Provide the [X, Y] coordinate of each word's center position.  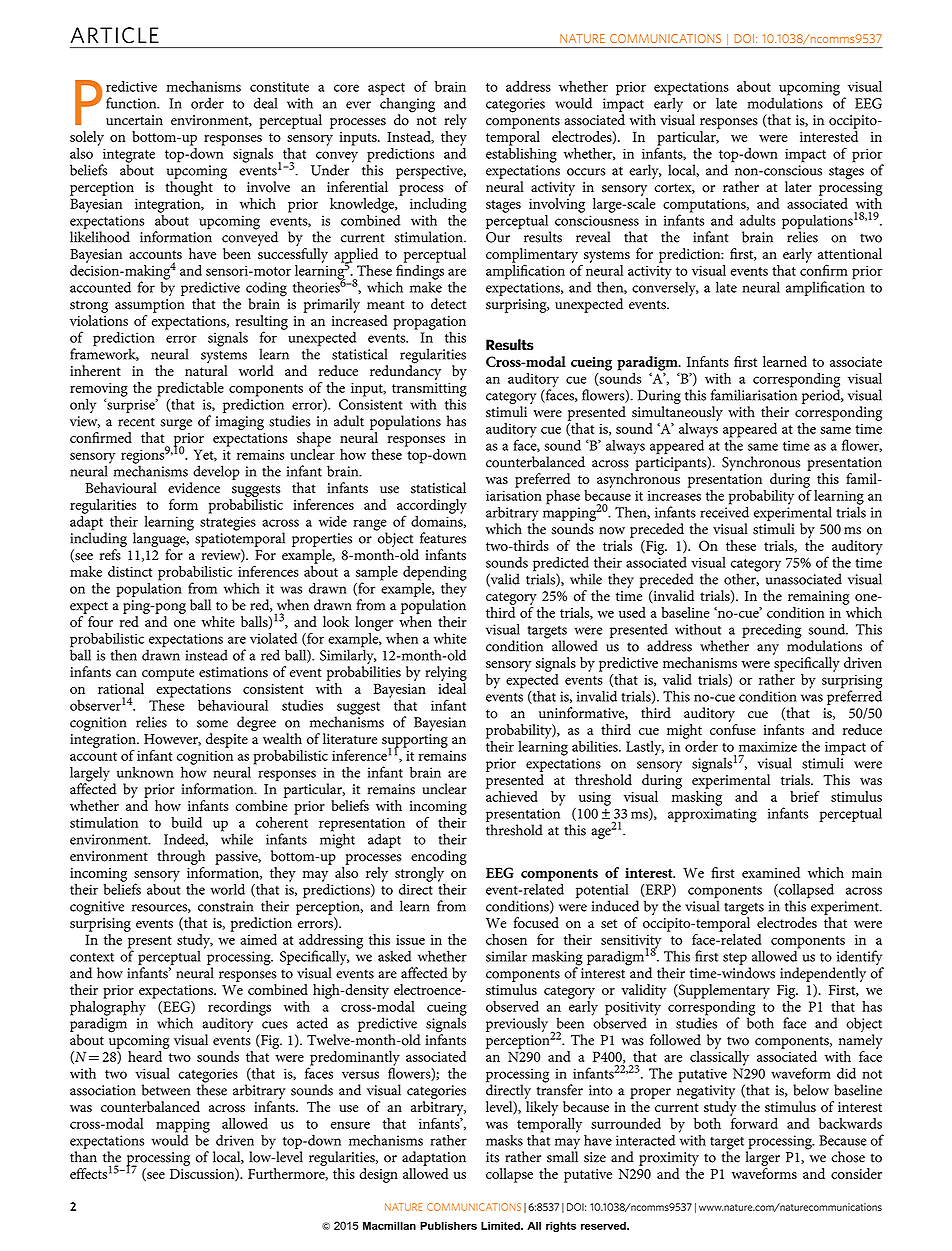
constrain [225, 906]
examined [771, 872]
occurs [586, 172]
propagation [429, 323]
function [132, 103]
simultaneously [677, 412]
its [492, 1157]
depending [435, 574]
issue [410, 940]
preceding [771, 631]
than [83, 1157]
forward [754, 1122]
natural [206, 370]
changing [407, 105]
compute [168, 674]
